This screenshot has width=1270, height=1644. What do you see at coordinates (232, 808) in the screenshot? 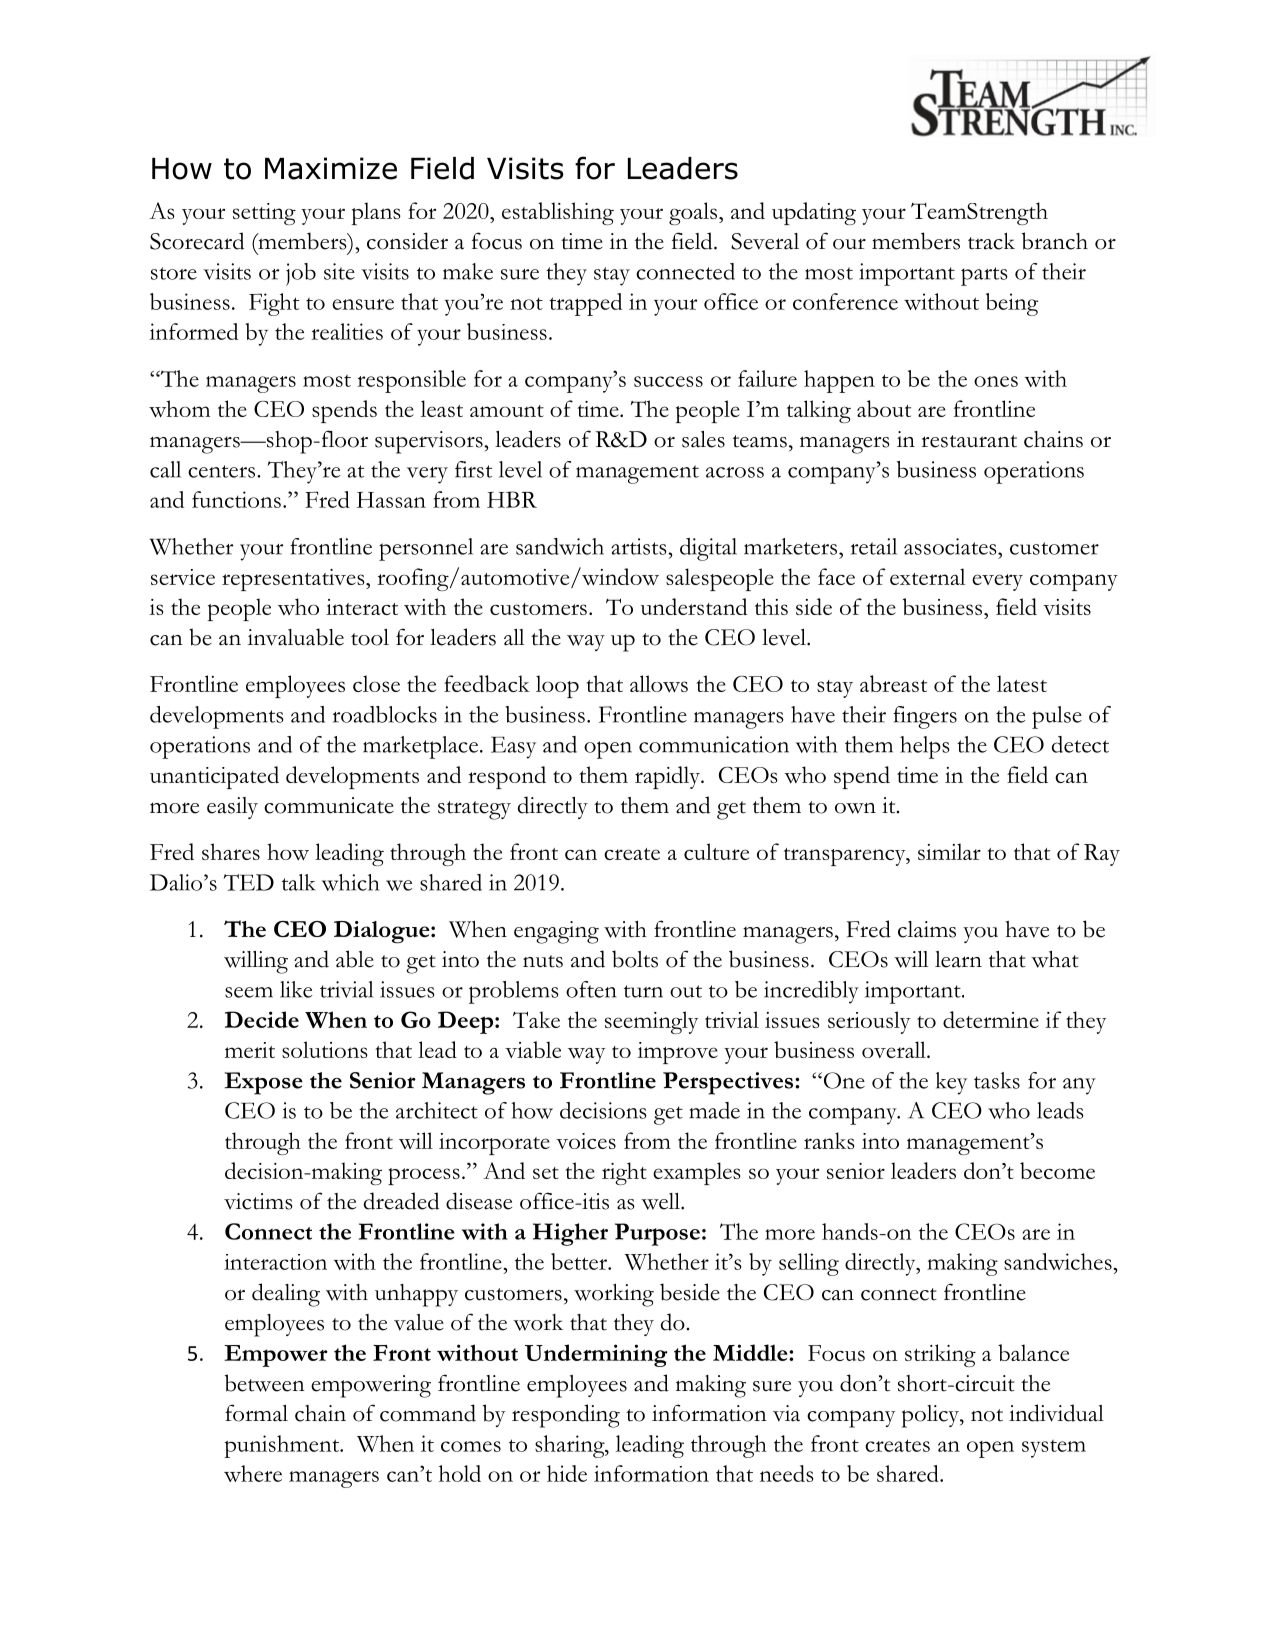
I see `easily` at bounding box center [232, 808].
